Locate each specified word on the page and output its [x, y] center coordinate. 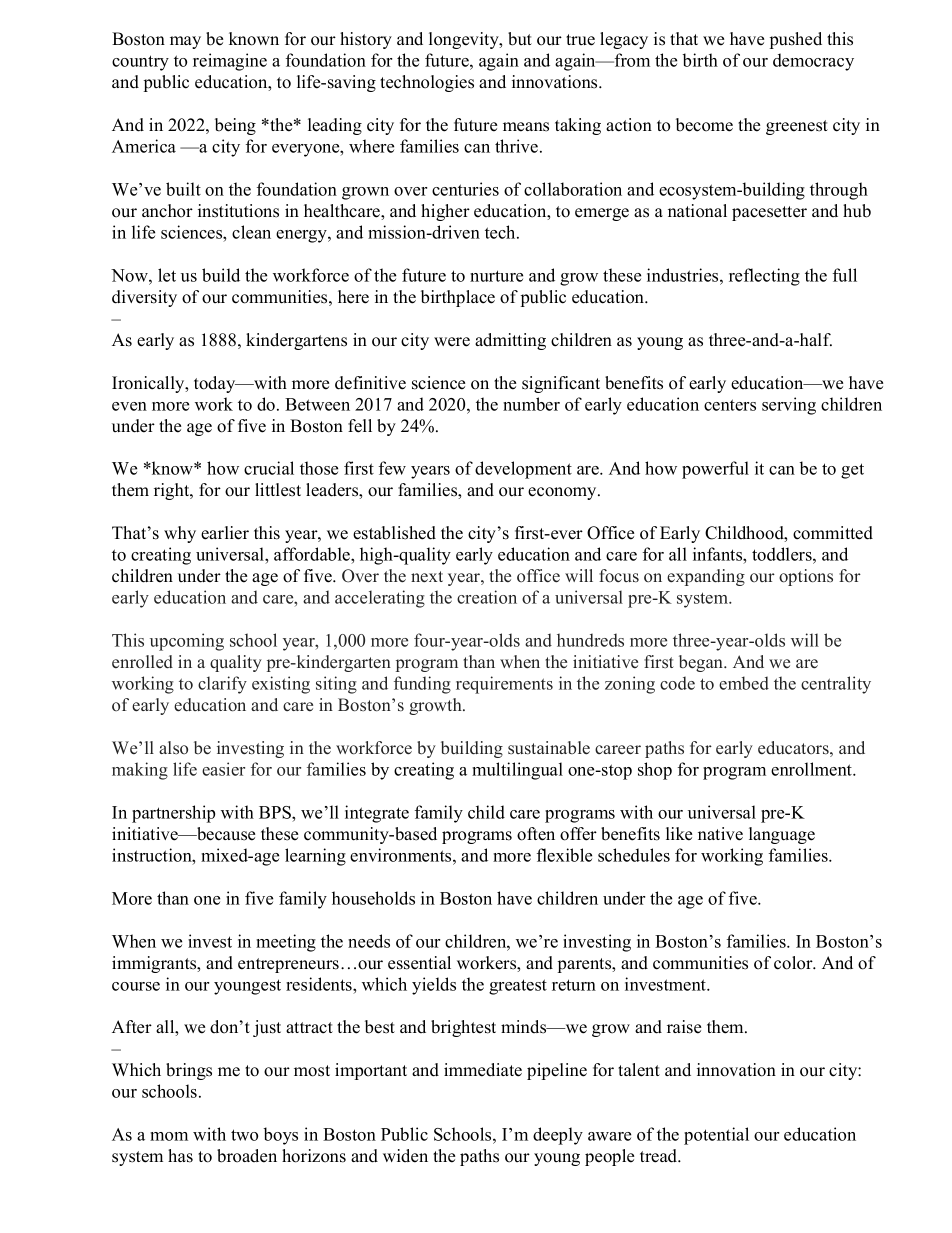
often [536, 834]
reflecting [764, 277]
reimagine [230, 62]
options [806, 577]
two [244, 1135]
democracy [813, 62]
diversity [144, 298]
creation [487, 597]
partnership [173, 814]
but [520, 39]
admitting [510, 341]
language [782, 835]
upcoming [187, 642]
